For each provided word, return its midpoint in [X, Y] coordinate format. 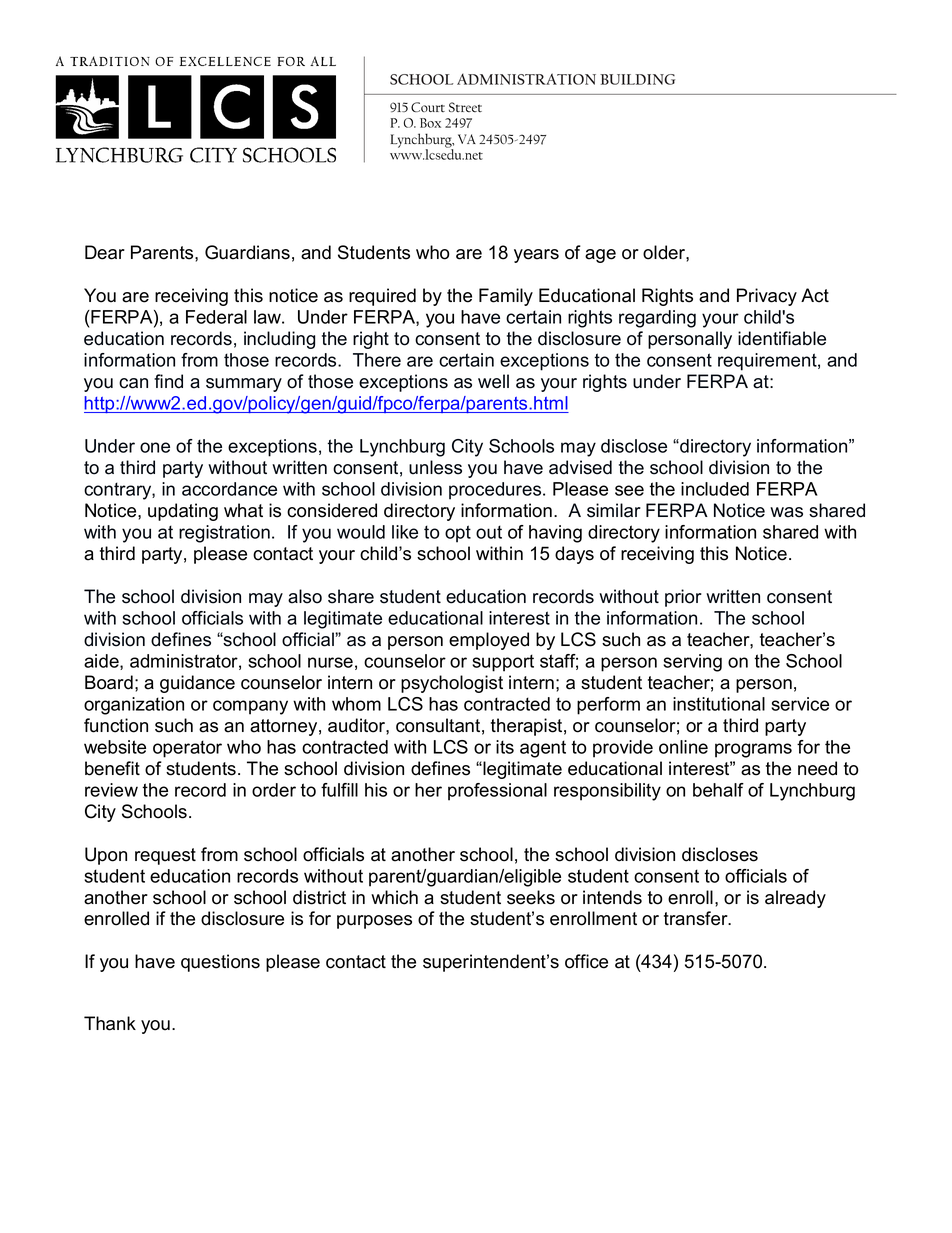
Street [465, 107]
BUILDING [637, 79]
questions [220, 963]
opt [458, 534]
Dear [105, 252]
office [586, 961]
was [786, 512]
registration [224, 534]
